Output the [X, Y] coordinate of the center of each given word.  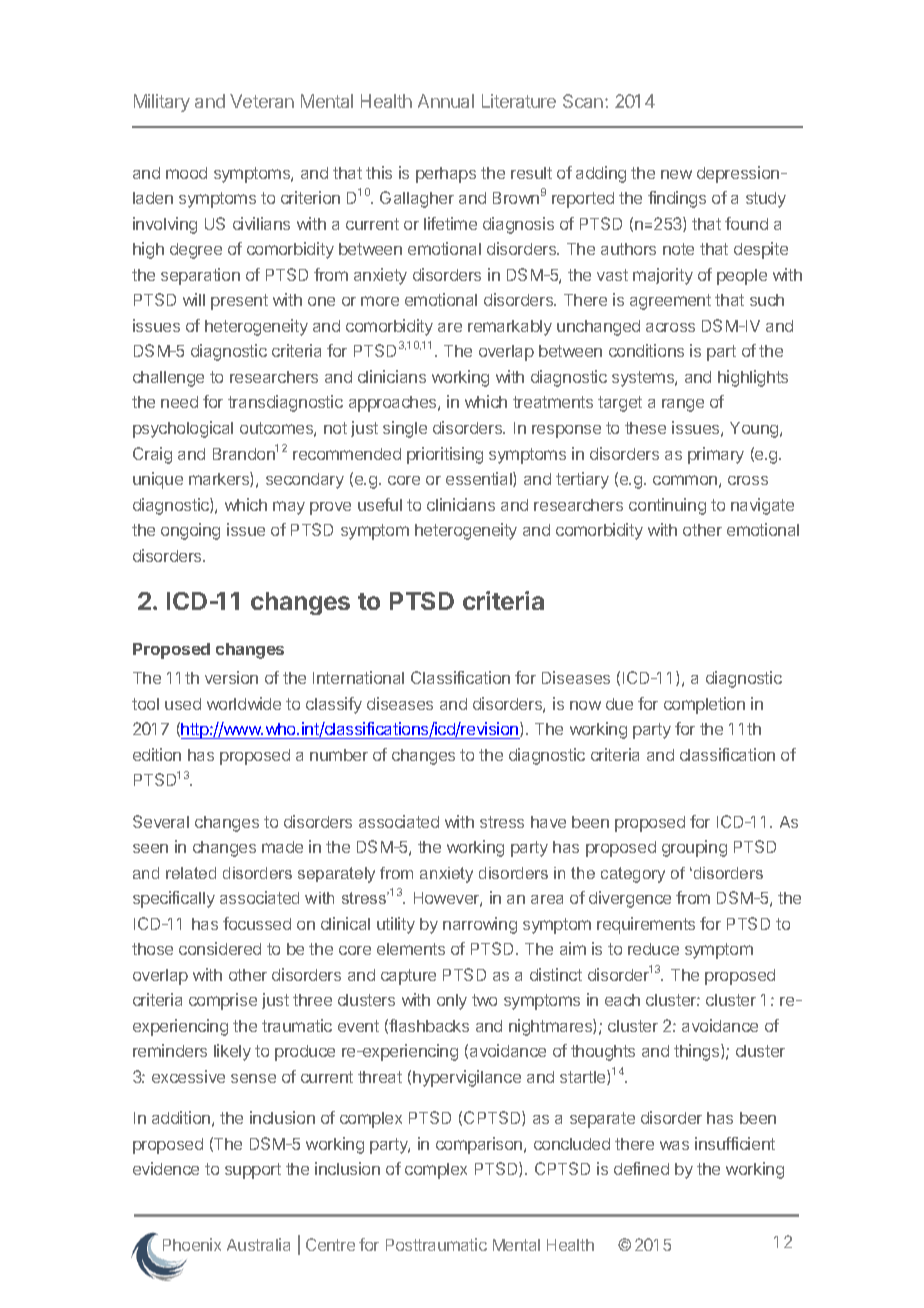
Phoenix [192, 1244]
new [676, 174]
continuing [667, 506]
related [191, 873]
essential [480, 479]
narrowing [480, 925]
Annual [446, 101]
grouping [694, 848]
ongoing [190, 531]
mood [186, 173]
